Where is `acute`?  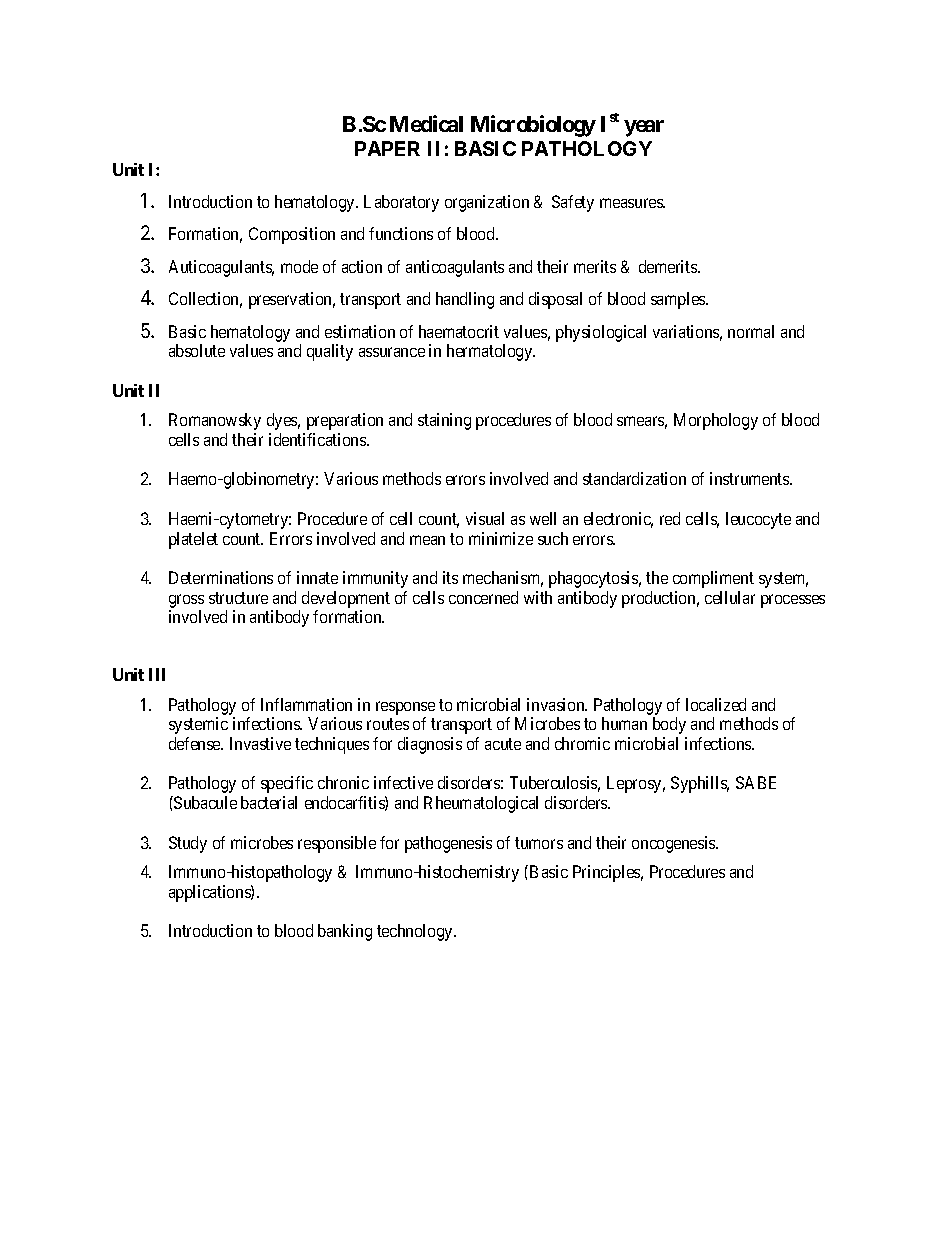 acute is located at coordinates (503, 744).
